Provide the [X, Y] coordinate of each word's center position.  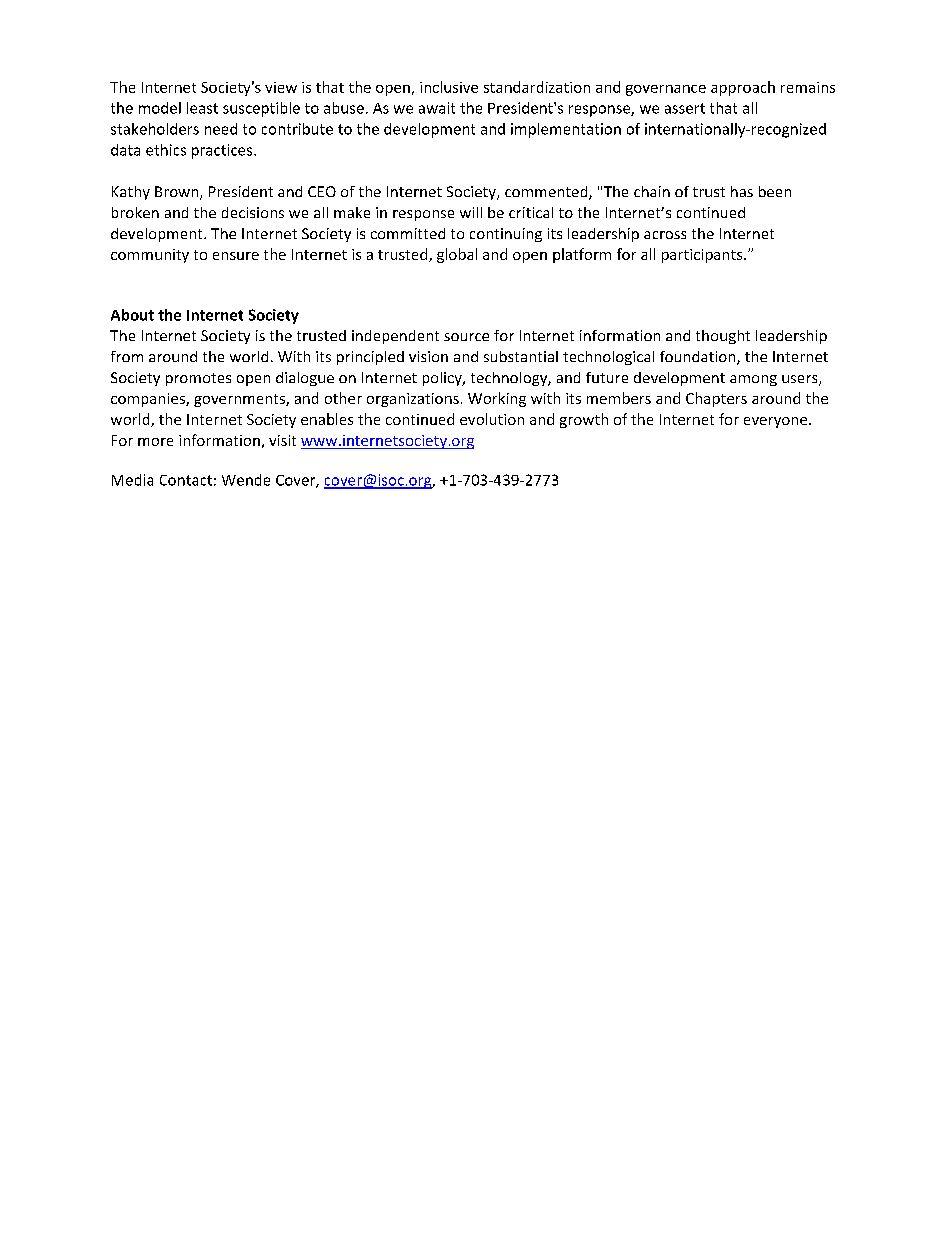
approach [743, 88]
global [457, 255]
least [202, 108]
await [437, 108]
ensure [236, 256]
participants [703, 256]
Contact [186, 480]
